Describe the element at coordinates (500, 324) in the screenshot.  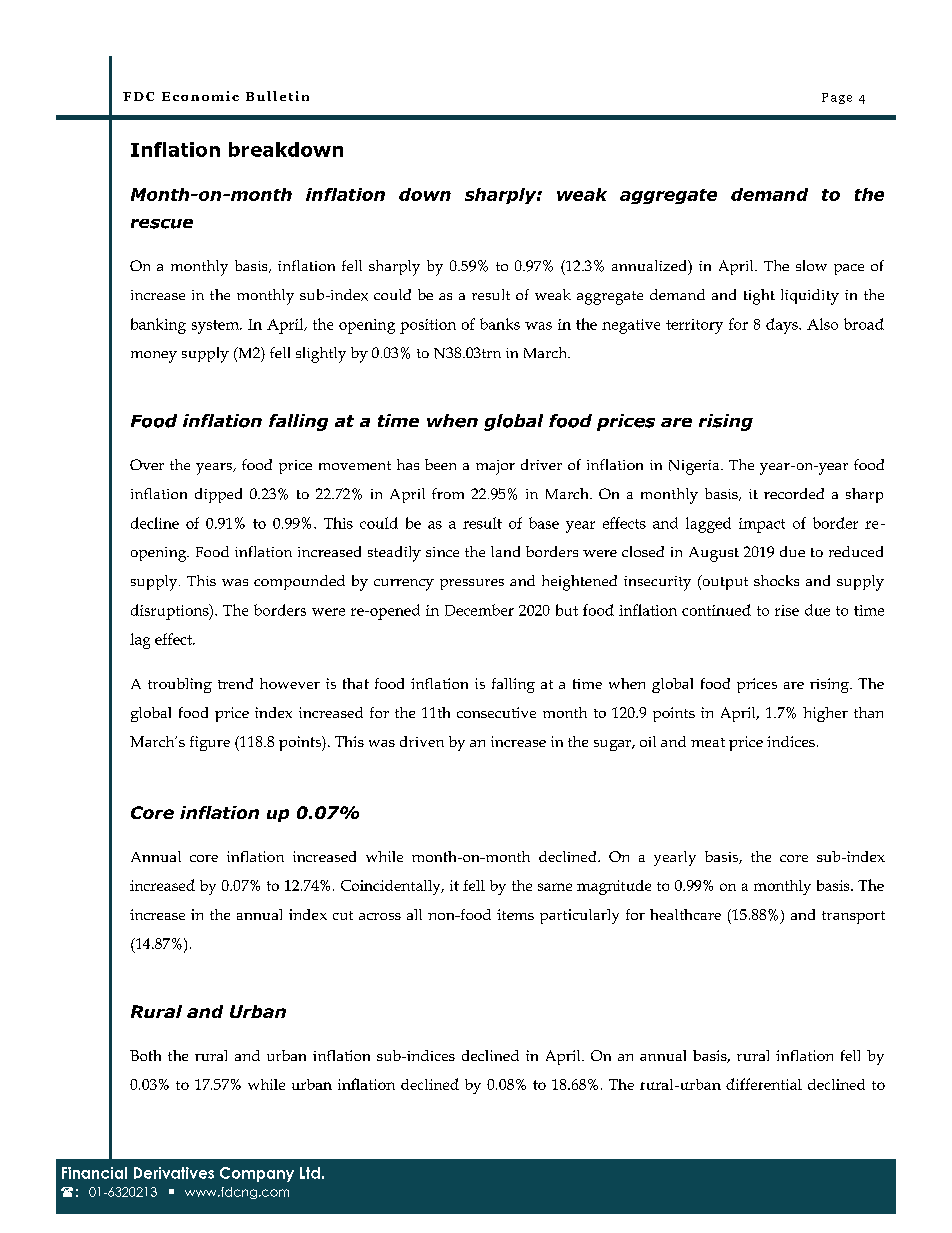
I see `banks` at that location.
